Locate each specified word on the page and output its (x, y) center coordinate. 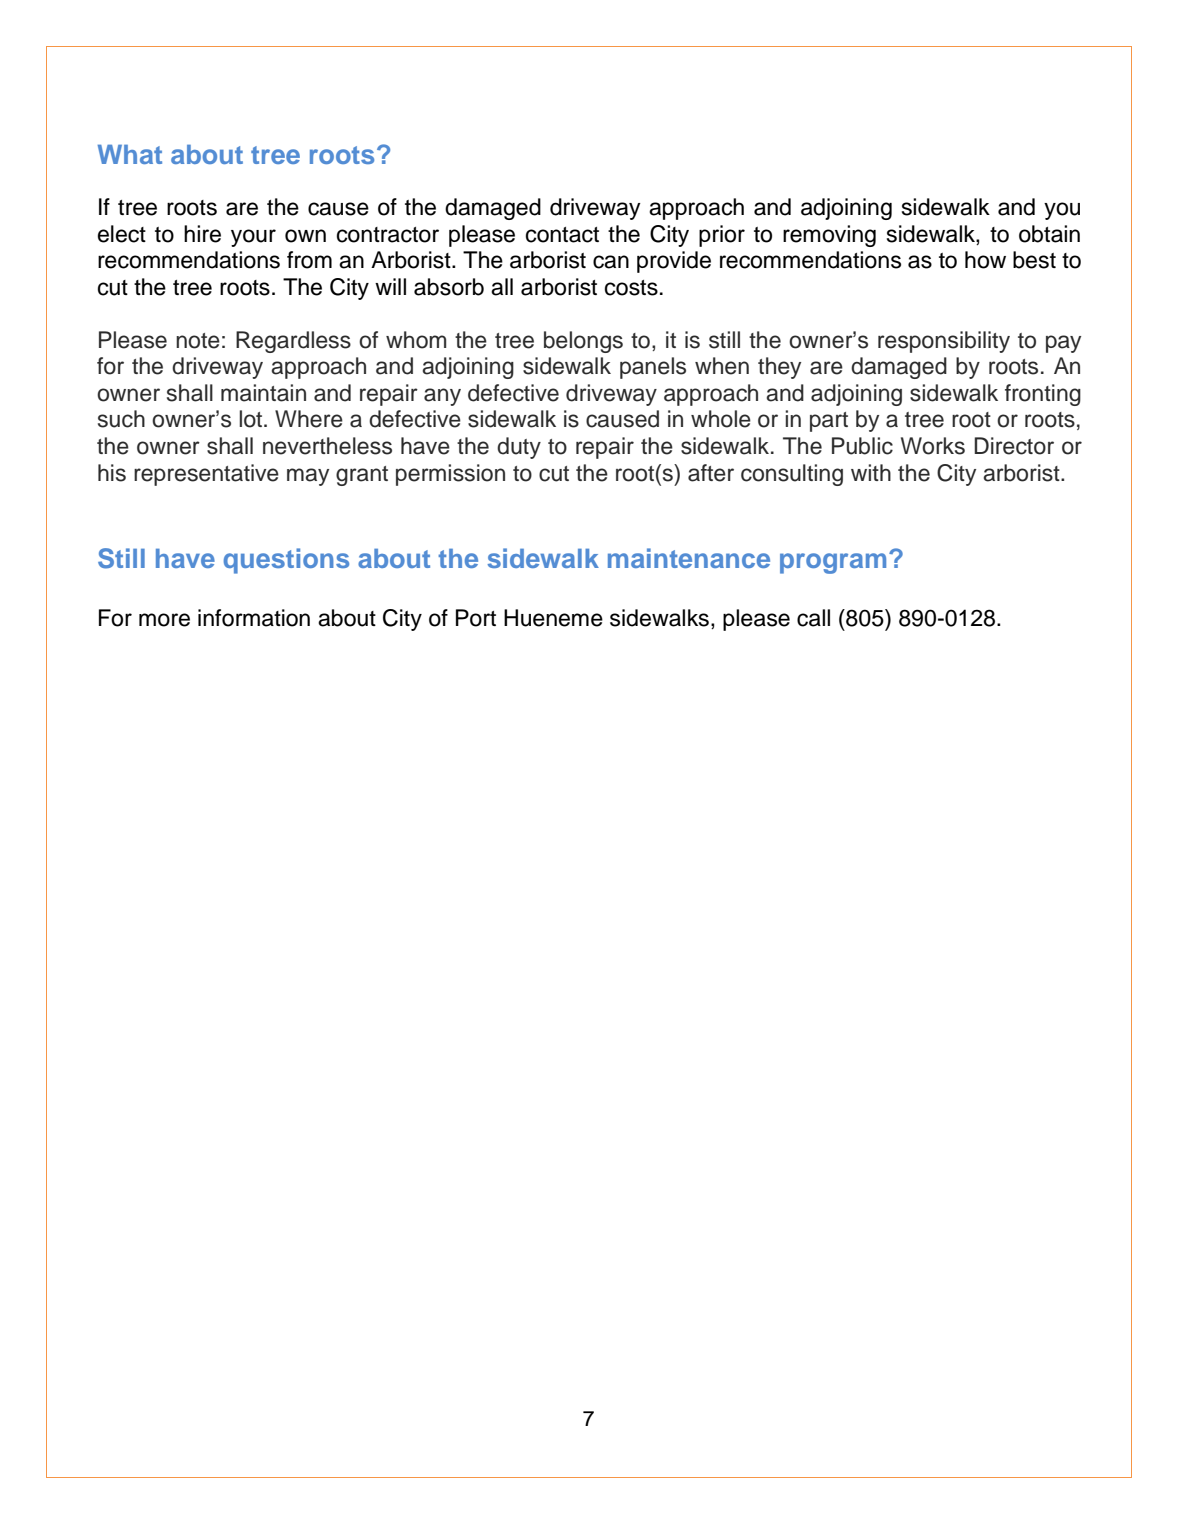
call (813, 618)
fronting (1043, 395)
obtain (1049, 234)
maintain (263, 393)
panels (653, 368)
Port (476, 618)
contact (562, 235)
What (130, 154)
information (254, 618)
